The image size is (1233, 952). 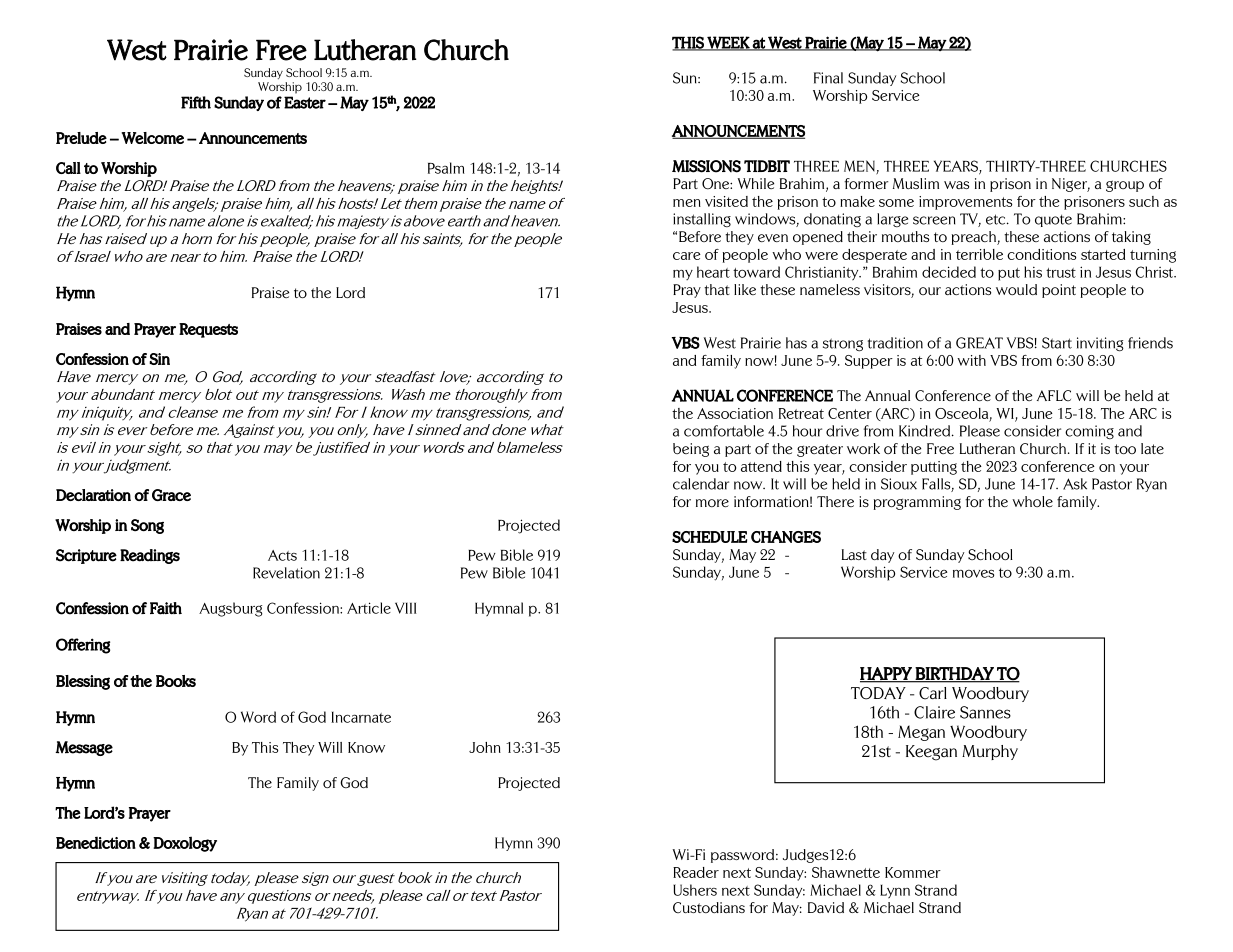 What do you see at coordinates (728, 43) in the screenshot?
I see `WEEK` at bounding box center [728, 43].
